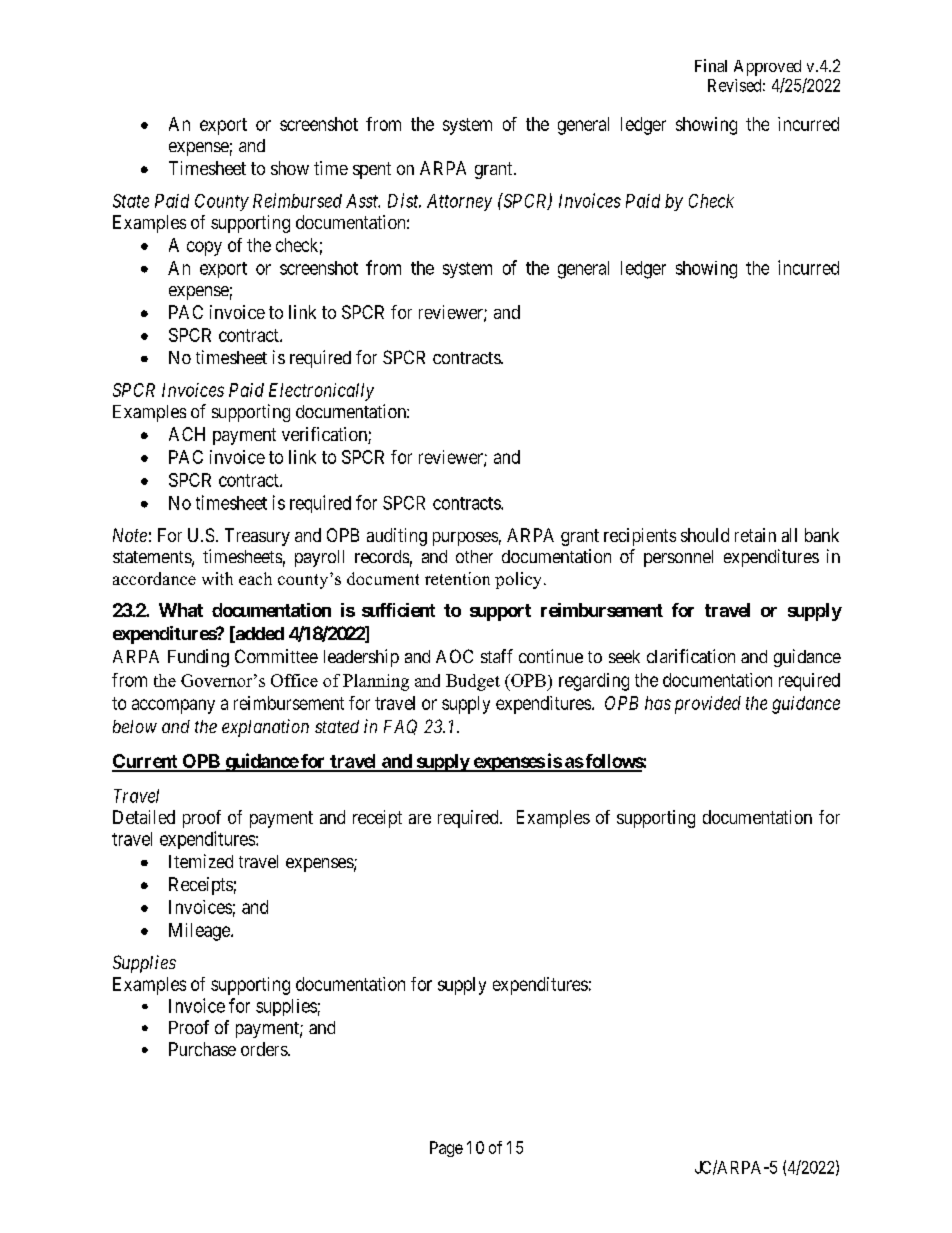  What do you see at coordinates (202, 1049) in the screenshot?
I see `Purchase` at bounding box center [202, 1049].
